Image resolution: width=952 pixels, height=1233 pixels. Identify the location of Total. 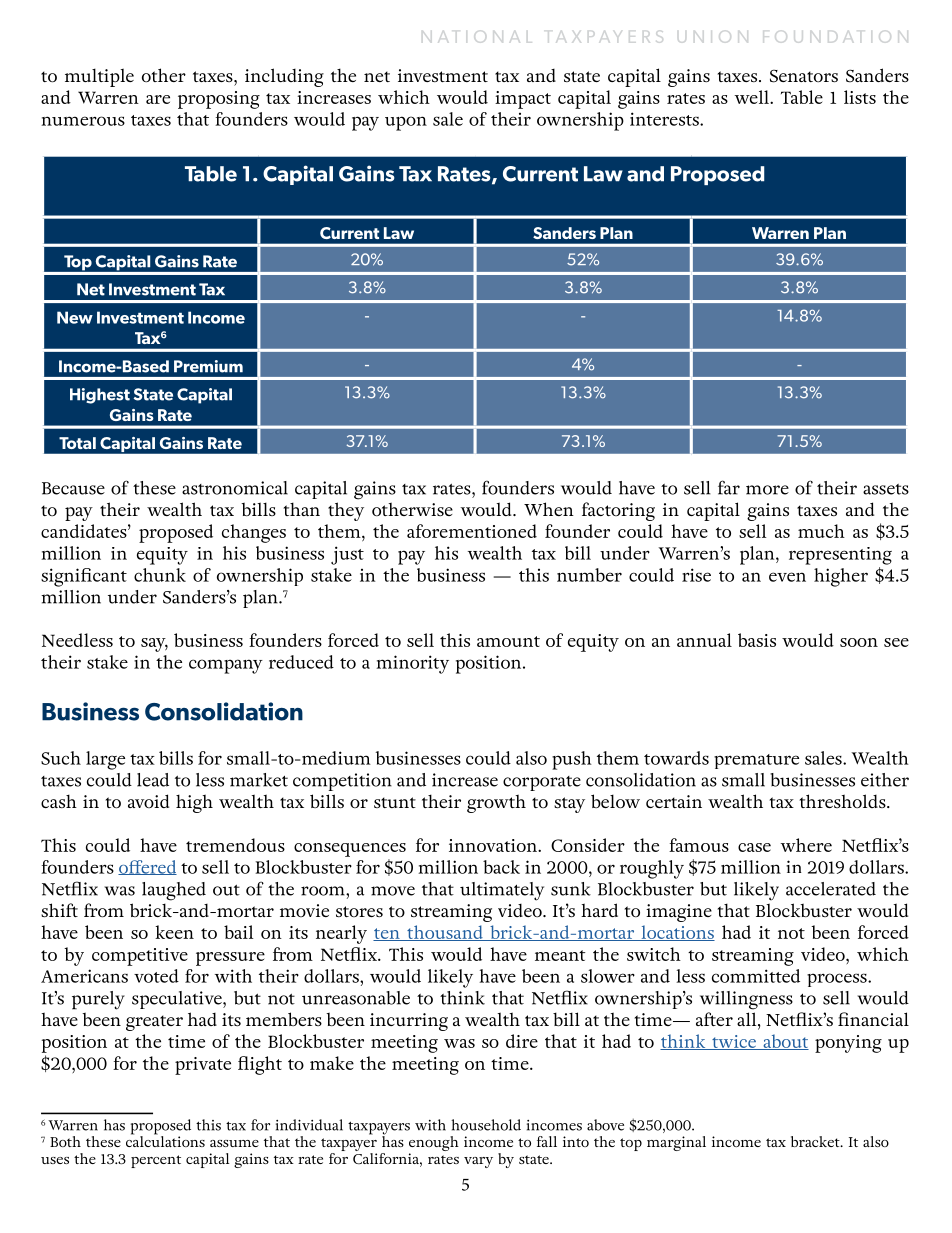
(77, 443).
